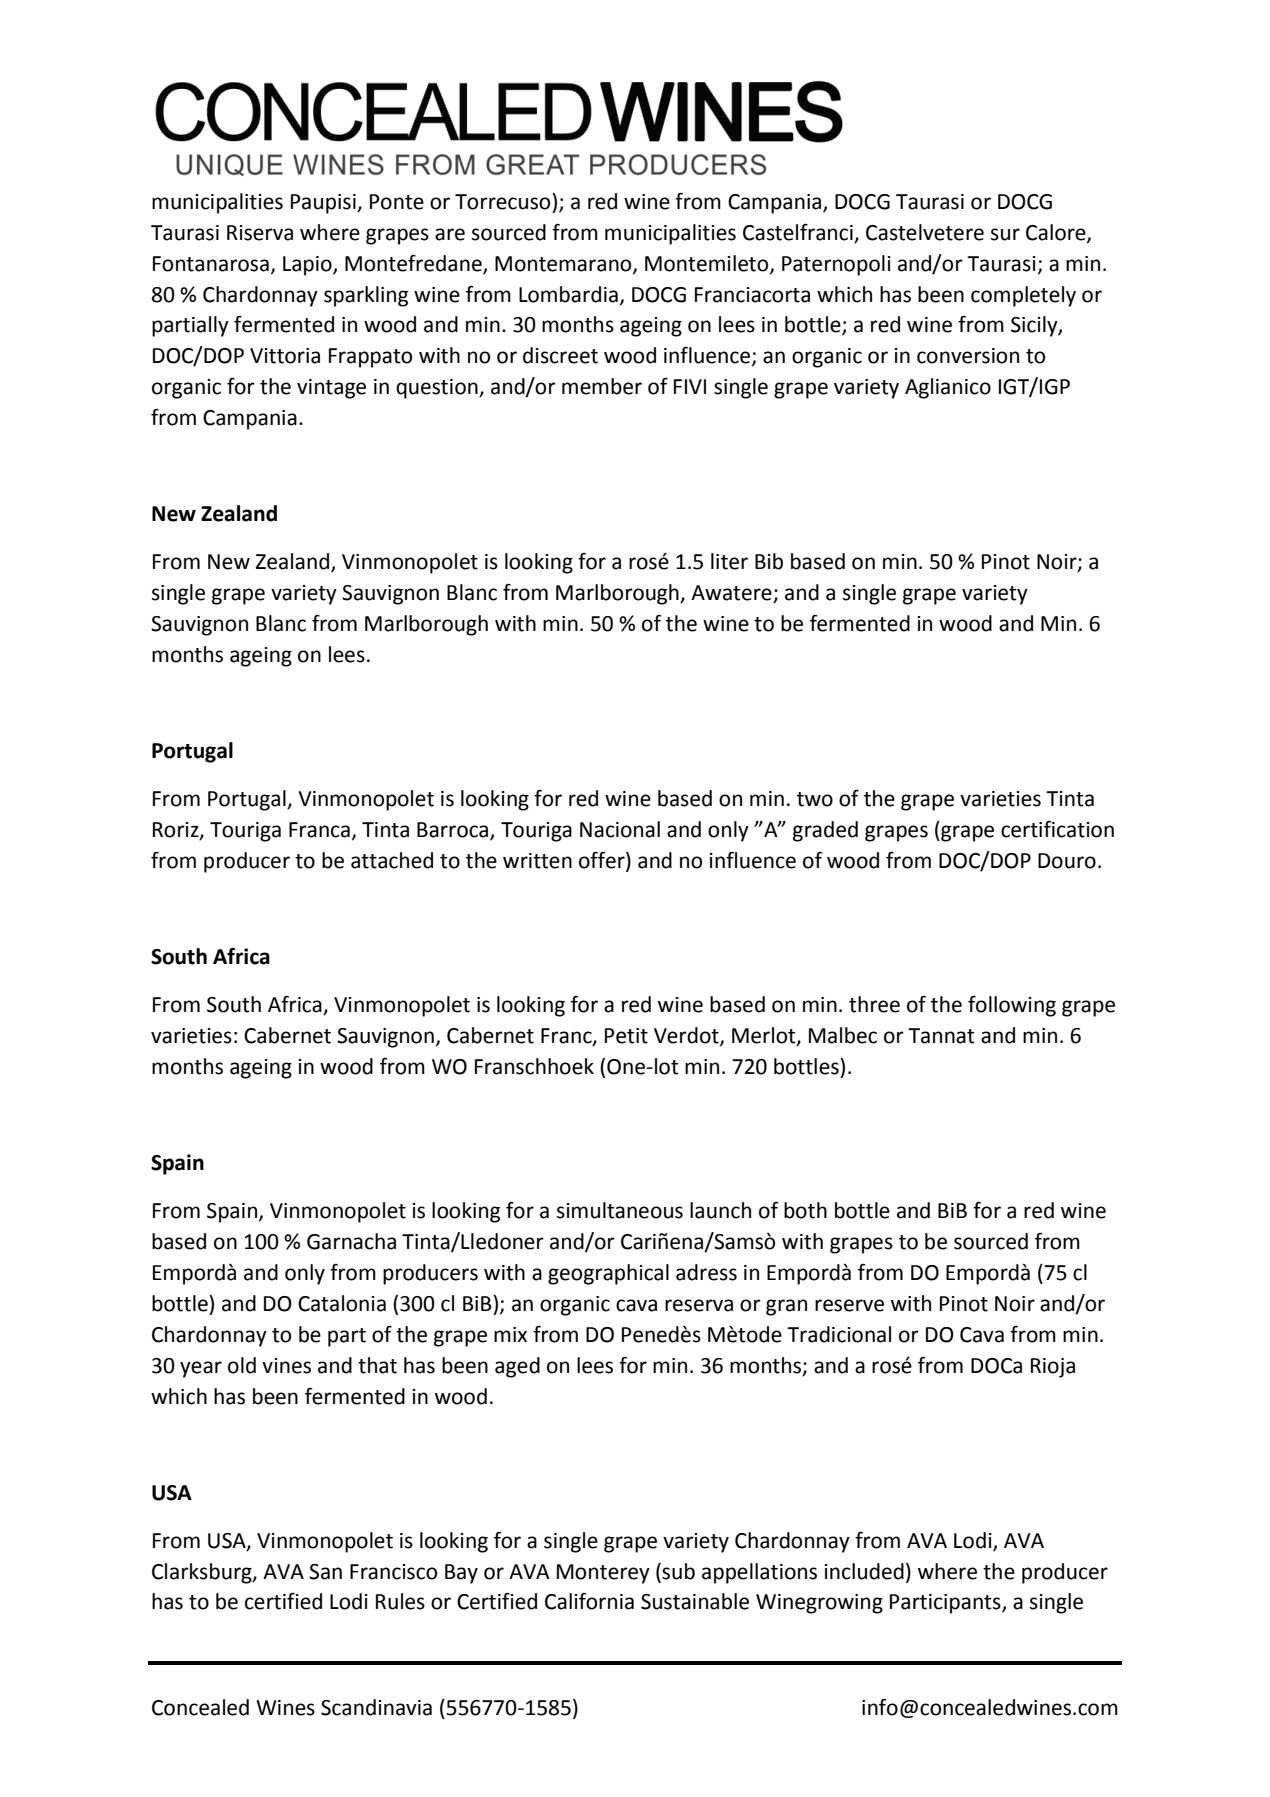 The width and height of the page is (1270, 1797). Describe the element at coordinates (620, 1210) in the page. I see `simultaneous` at that location.
